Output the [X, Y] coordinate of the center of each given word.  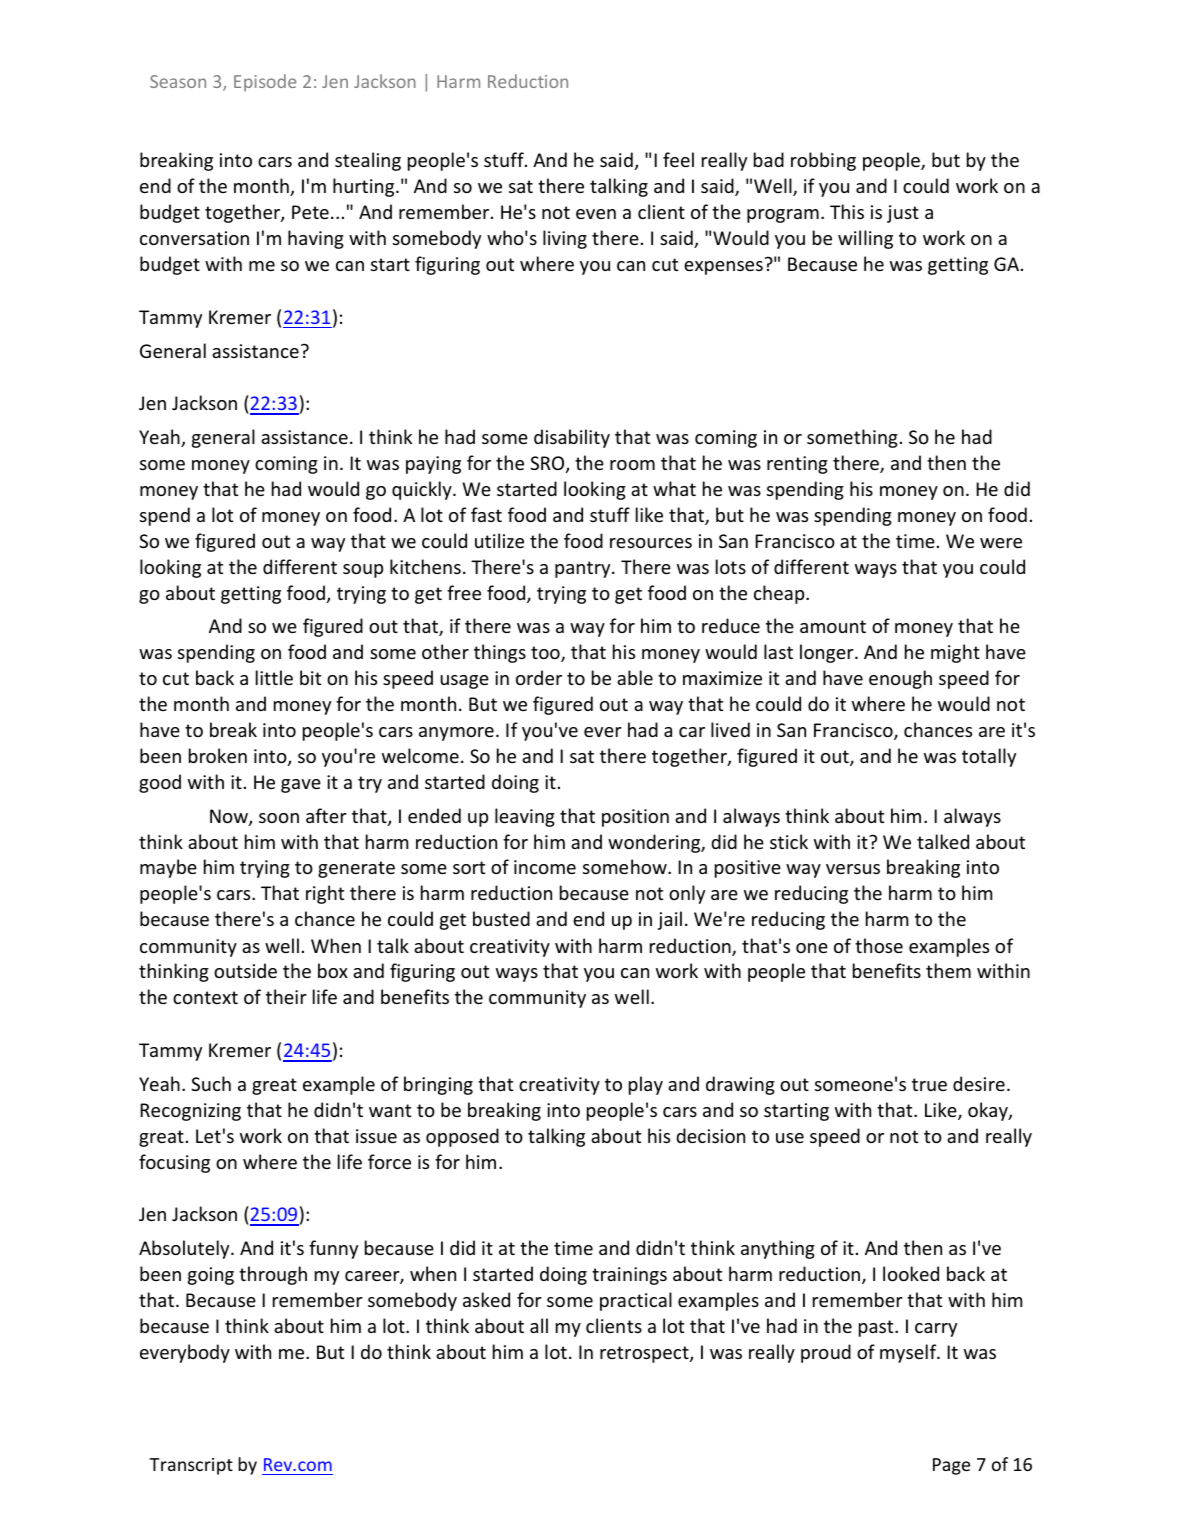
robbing [823, 161]
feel [678, 159]
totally [989, 757]
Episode [265, 83]
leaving [525, 817]
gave [301, 786]
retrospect [645, 1354]
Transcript [191, 1466]
